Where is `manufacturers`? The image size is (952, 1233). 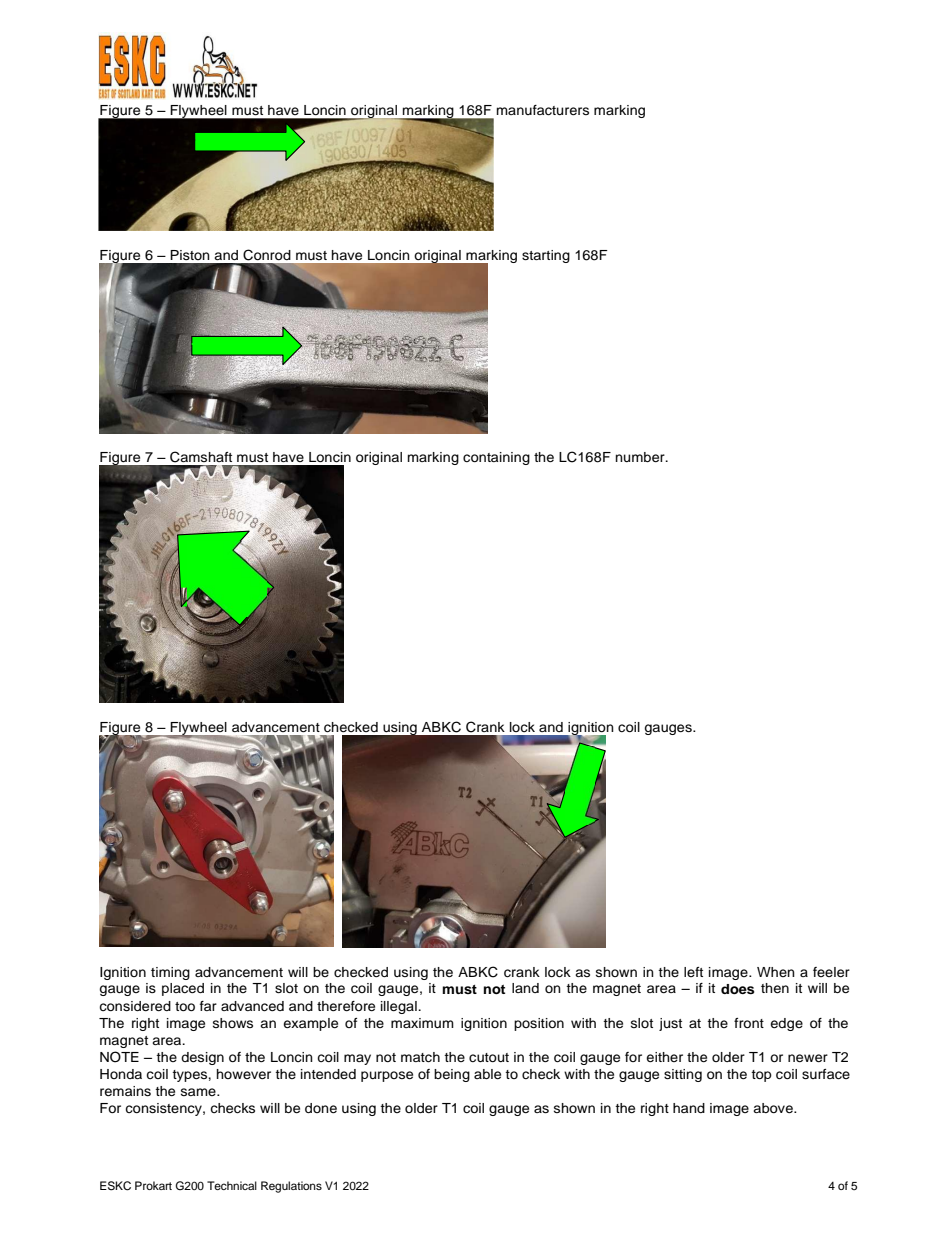
manufacturers is located at coordinates (543, 110).
